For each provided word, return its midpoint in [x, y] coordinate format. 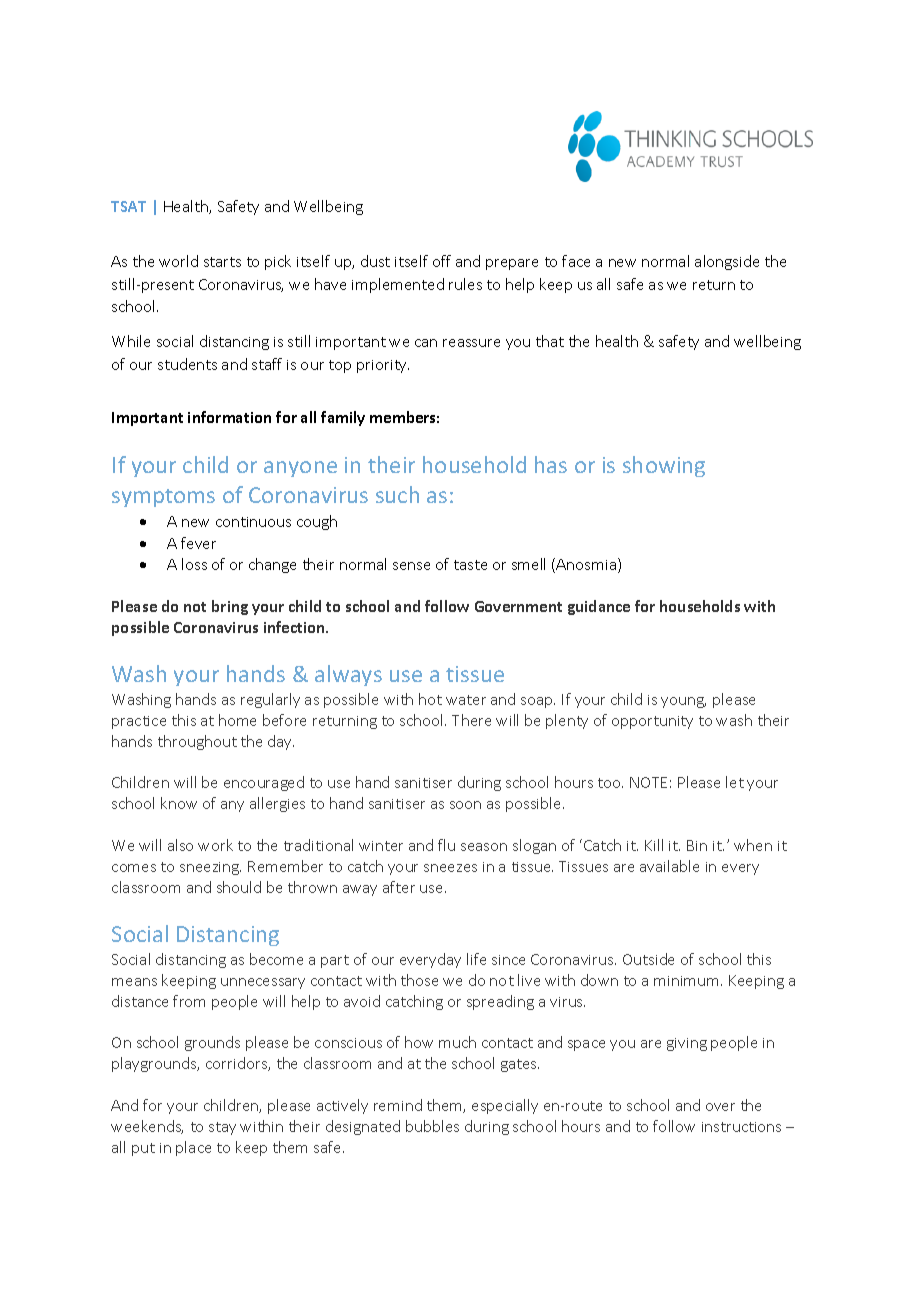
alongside [727, 262]
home [237, 720]
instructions [741, 1127]
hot [430, 699]
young [683, 702]
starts [222, 262]
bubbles [432, 1126]
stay [222, 1128]
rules [465, 284]
